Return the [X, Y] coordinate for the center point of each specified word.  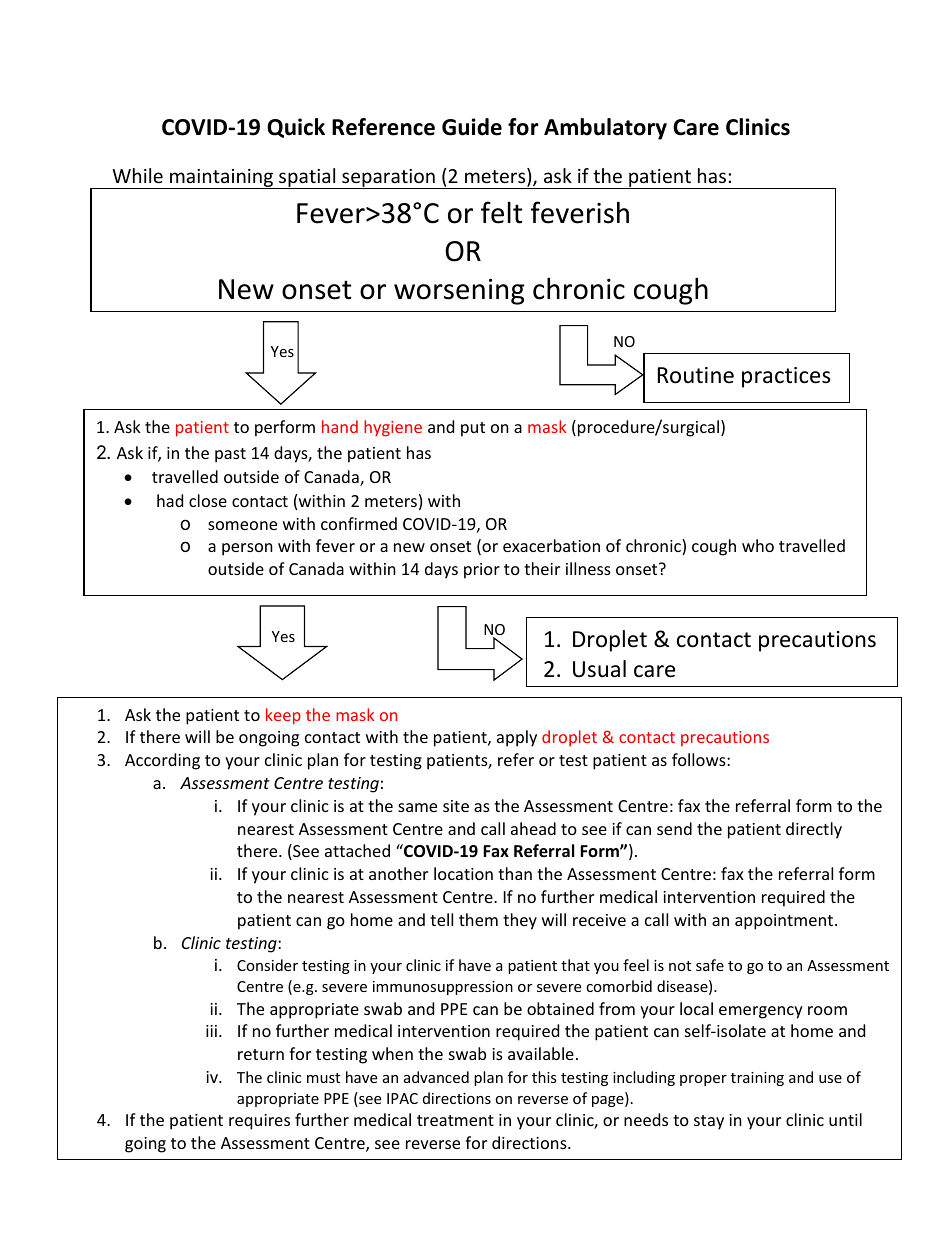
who [758, 545]
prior [482, 571]
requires [259, 1122]
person [247, 549]
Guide [472, 127]
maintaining [221, 179]
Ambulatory [605, 129]
